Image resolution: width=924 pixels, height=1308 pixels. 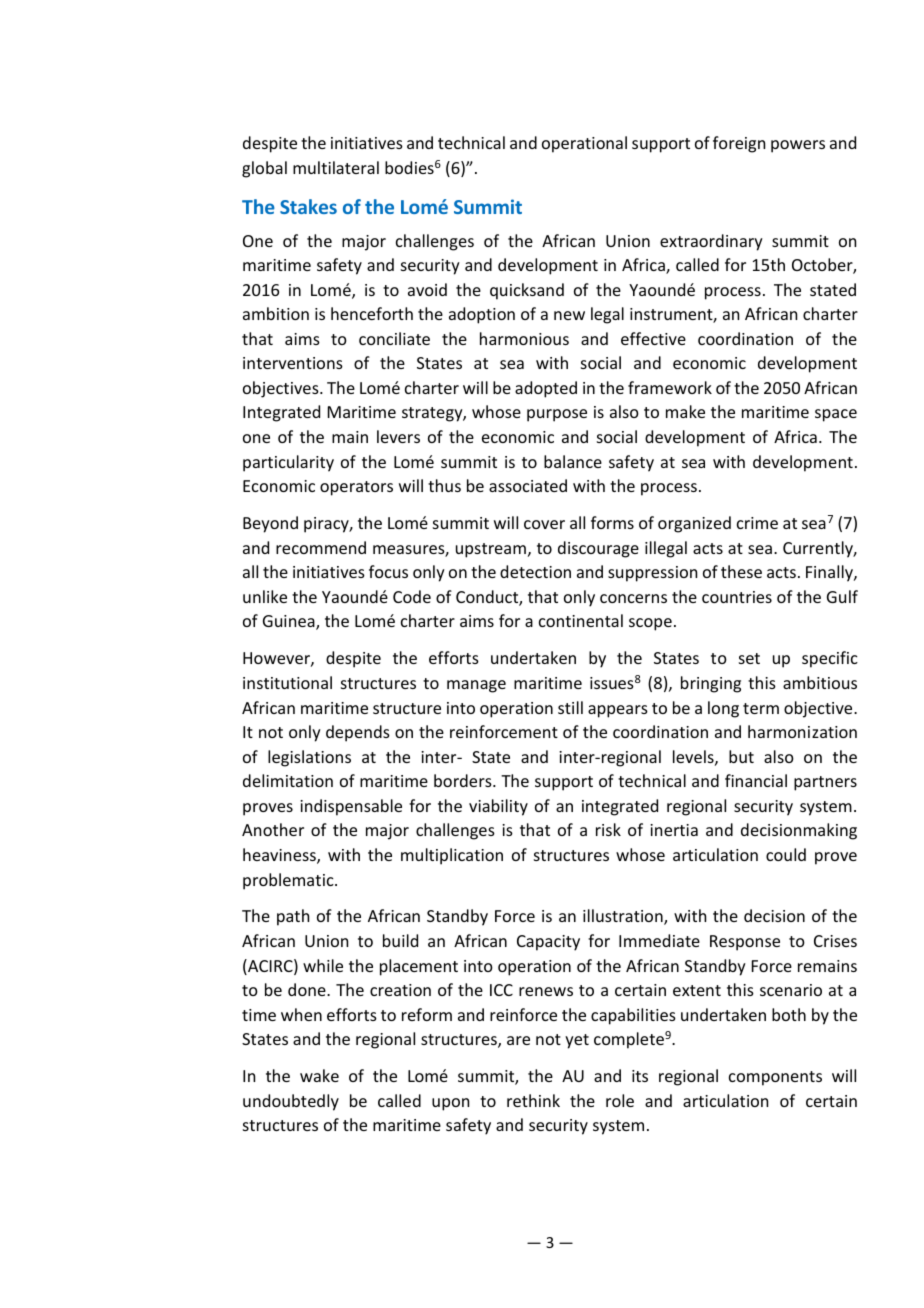 What do you see at coordinates (798, 146) in the image?
I see `powers` at bounding box center [798, 146].
